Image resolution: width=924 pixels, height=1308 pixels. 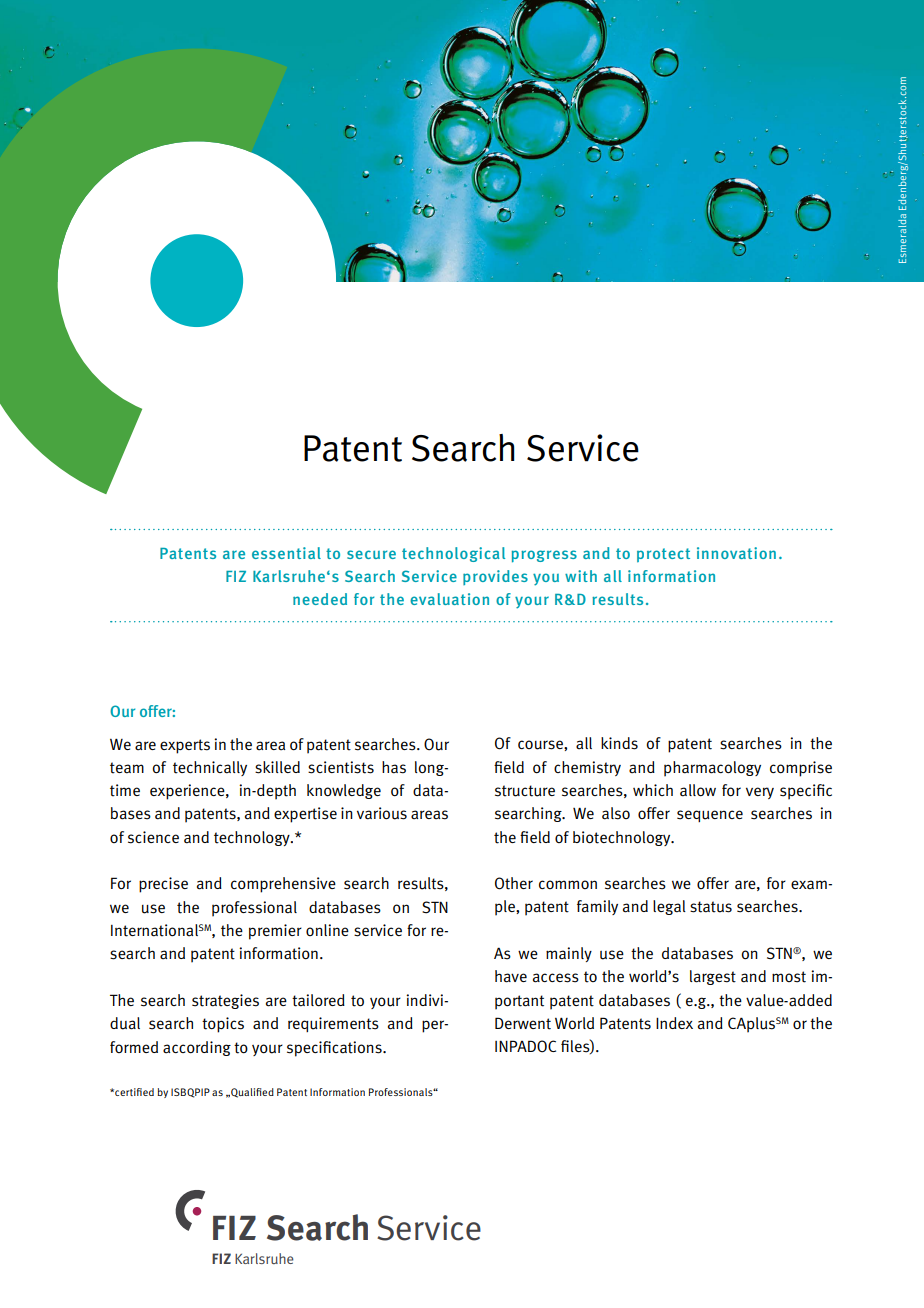 I want to click on kinds, so click(x=619, y=743).
